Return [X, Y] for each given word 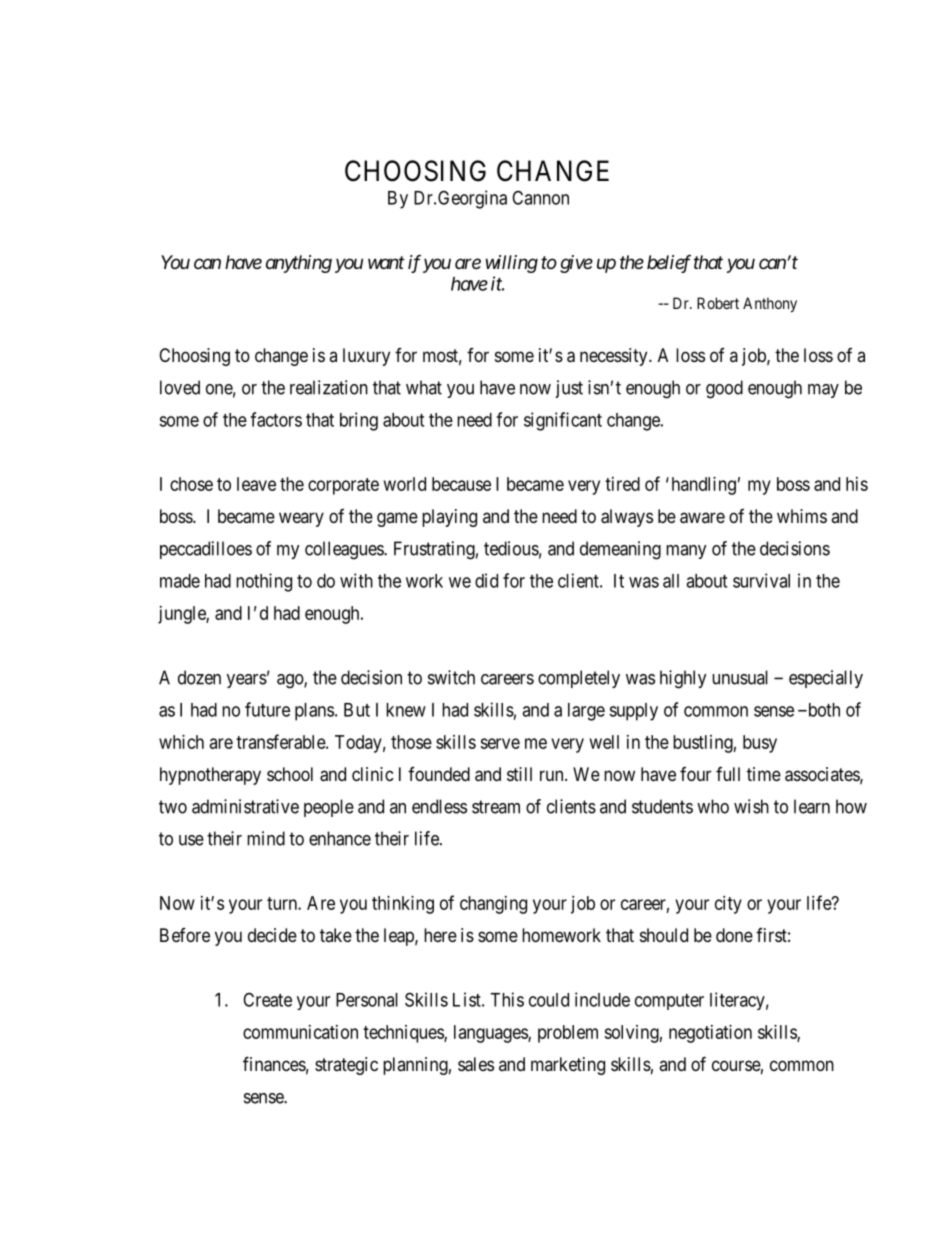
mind [266, 838]
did [486, 580]
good [724, 389]
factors [276, 419]
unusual [740, 677]
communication [300, 1032]
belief [669, 264]
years [247, 681]
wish [751, 806]
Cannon [540, 197]
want [386, 262]
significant [563, 421]
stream [496, 807]
